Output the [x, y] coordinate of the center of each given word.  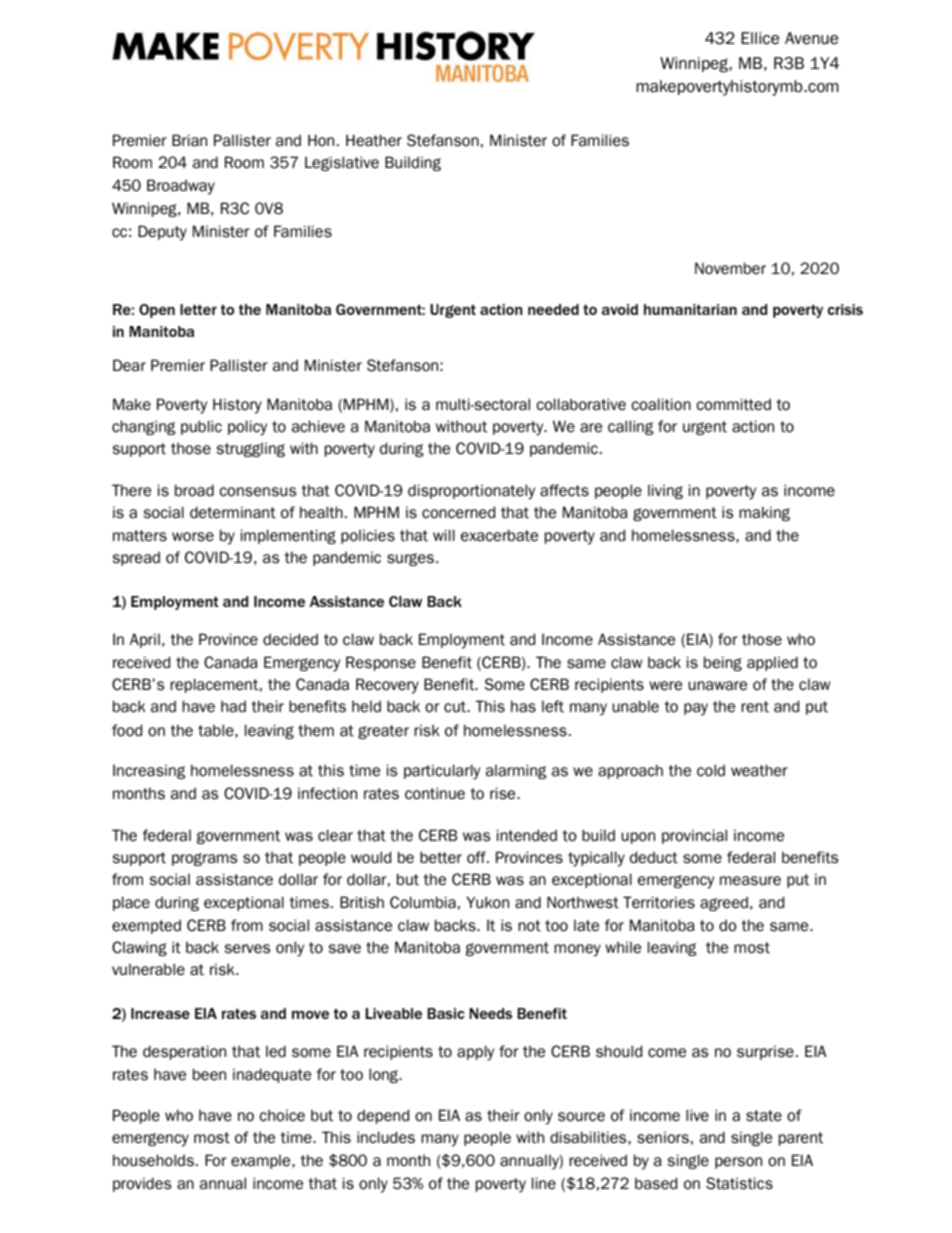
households [153, 1160]
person [738, 1163]
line [544, 1183]
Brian [189, 140]
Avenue [811, 38]
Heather [374, 140]
